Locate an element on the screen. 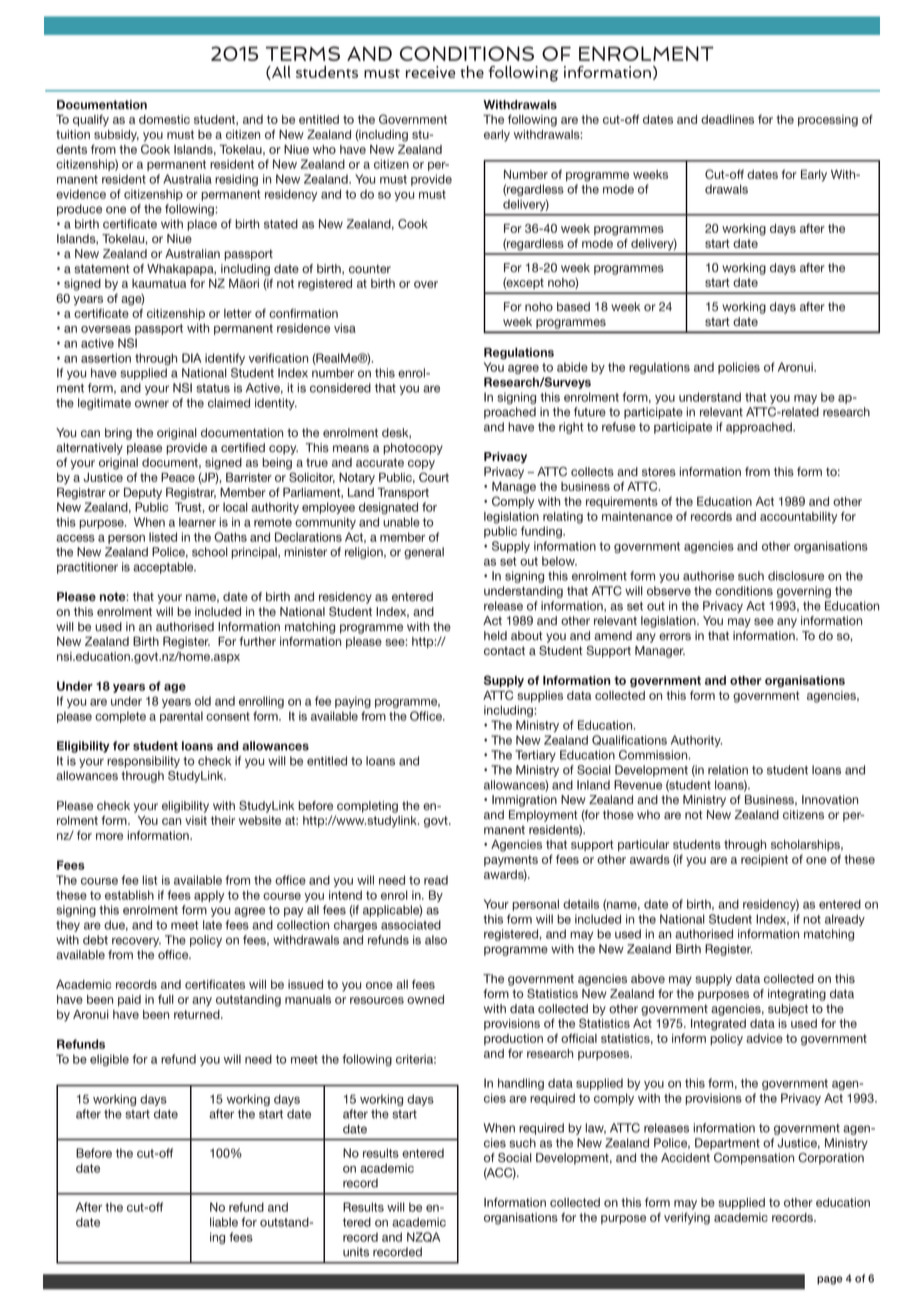 This screenshot has width=924, height=1308. deadlines is located at coordinates (727, 119).
